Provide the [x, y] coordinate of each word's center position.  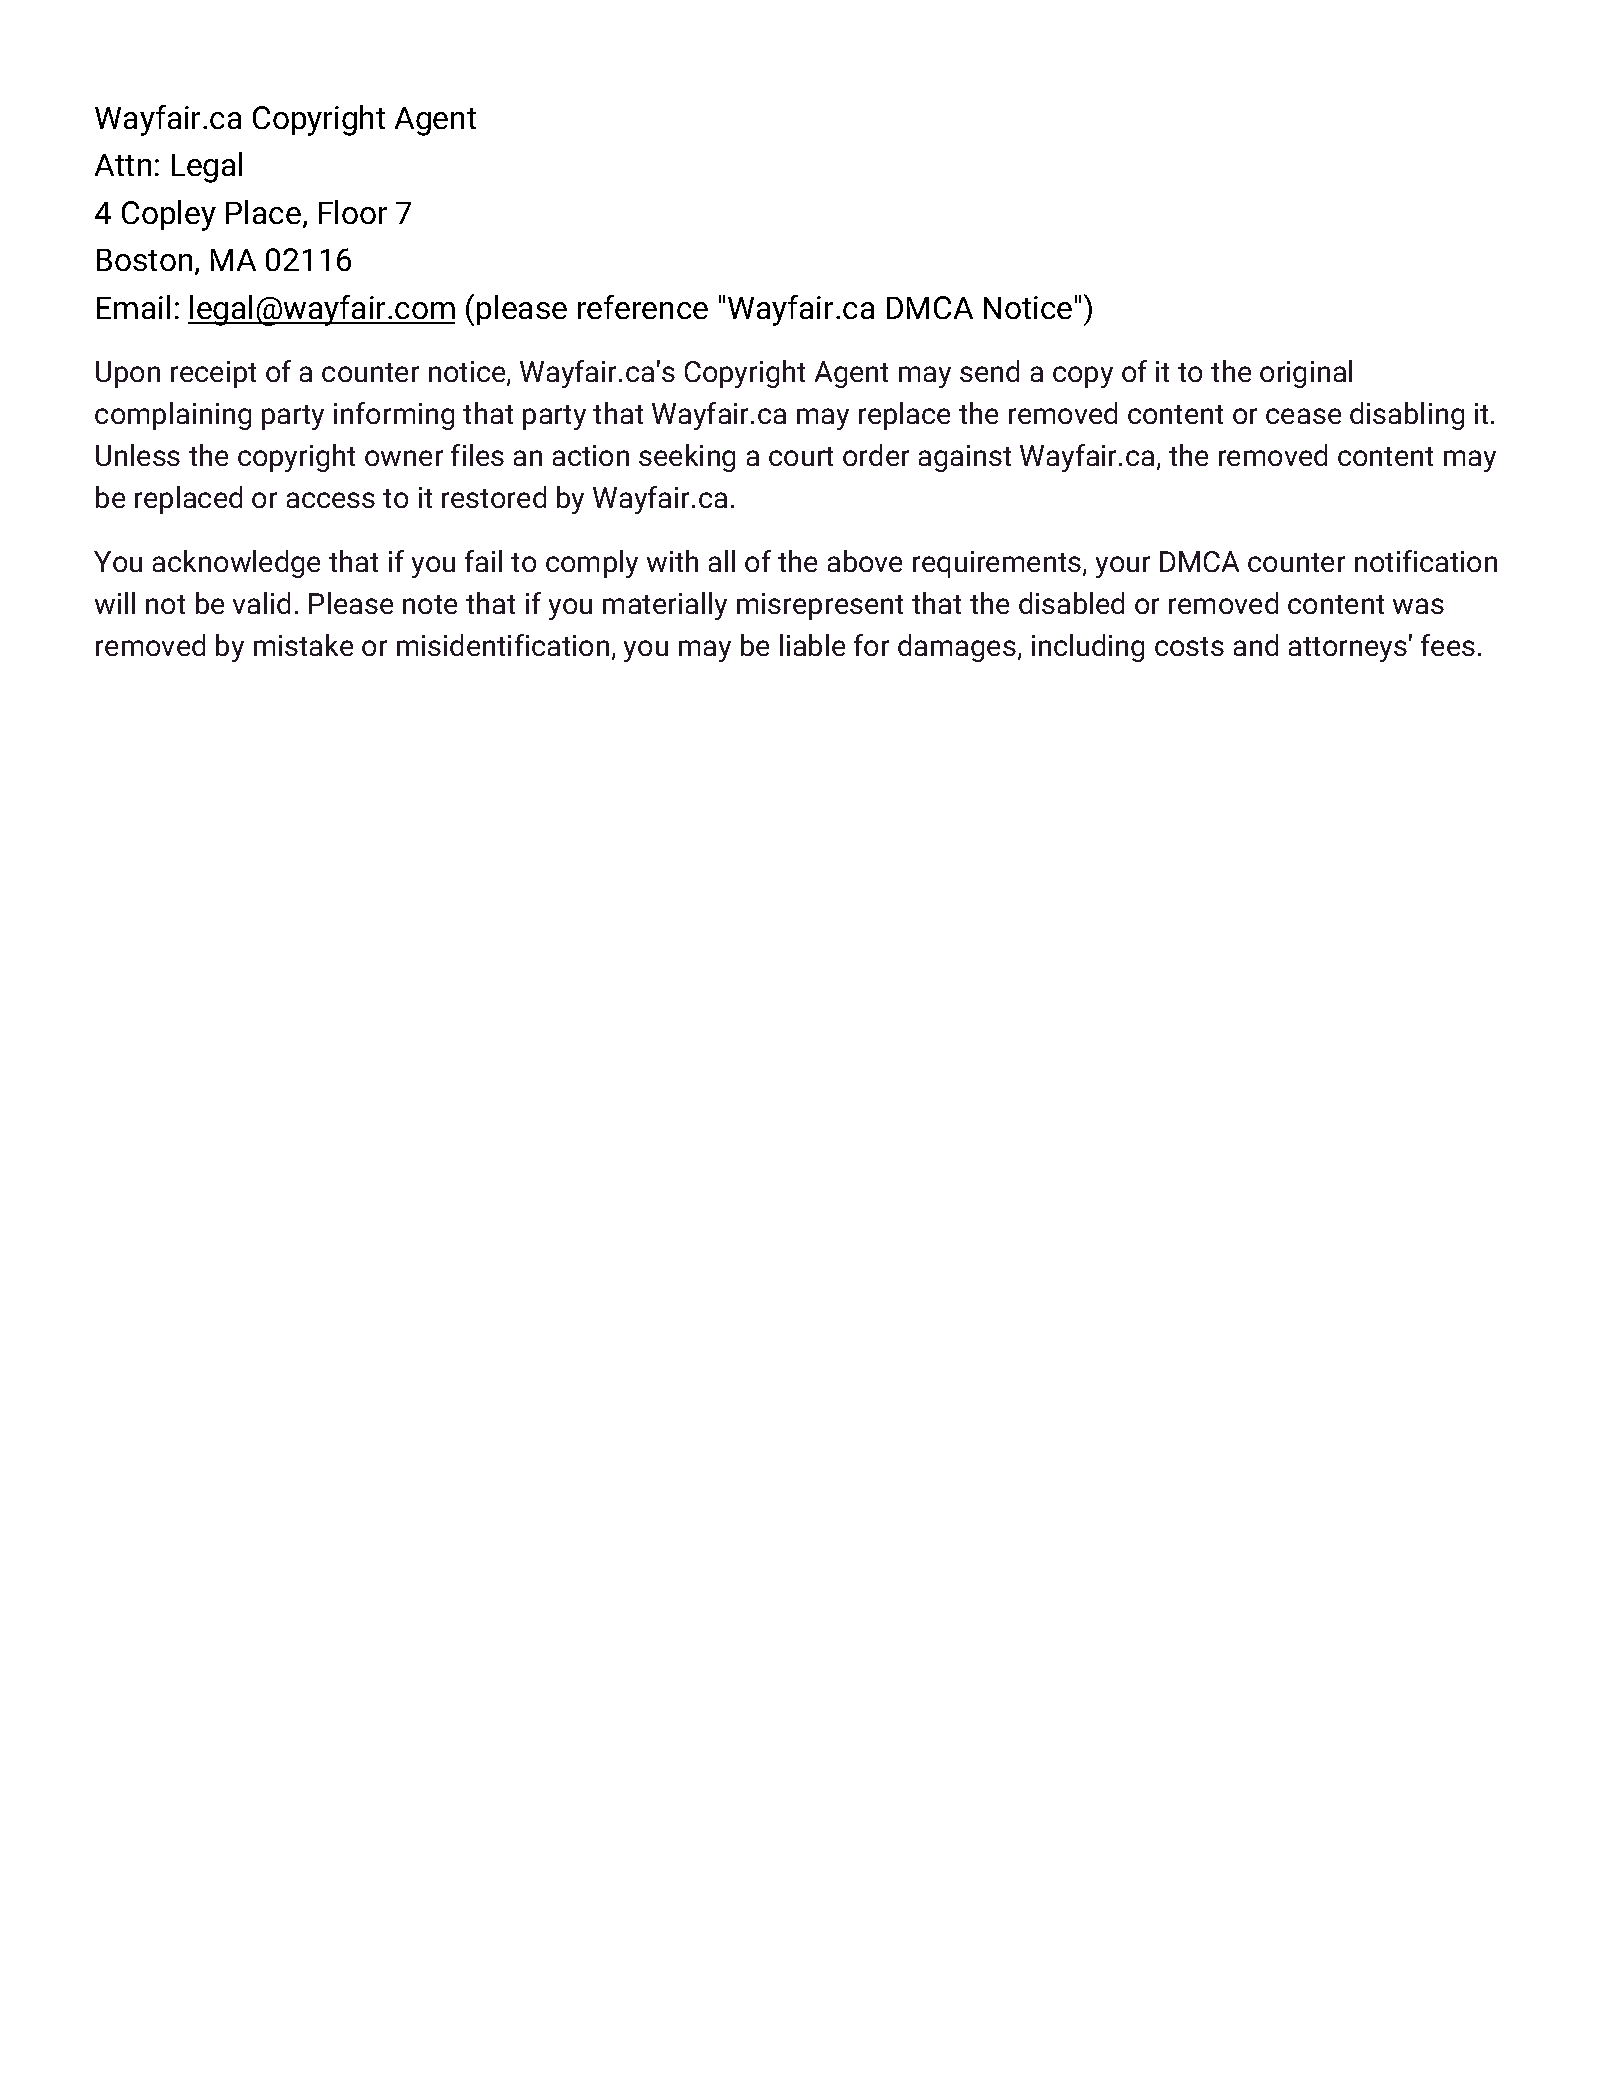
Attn [123, 165]
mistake [303, 645]
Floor [353, 212]
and [1256, 645]
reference [643, 307]
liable [812, 645]
